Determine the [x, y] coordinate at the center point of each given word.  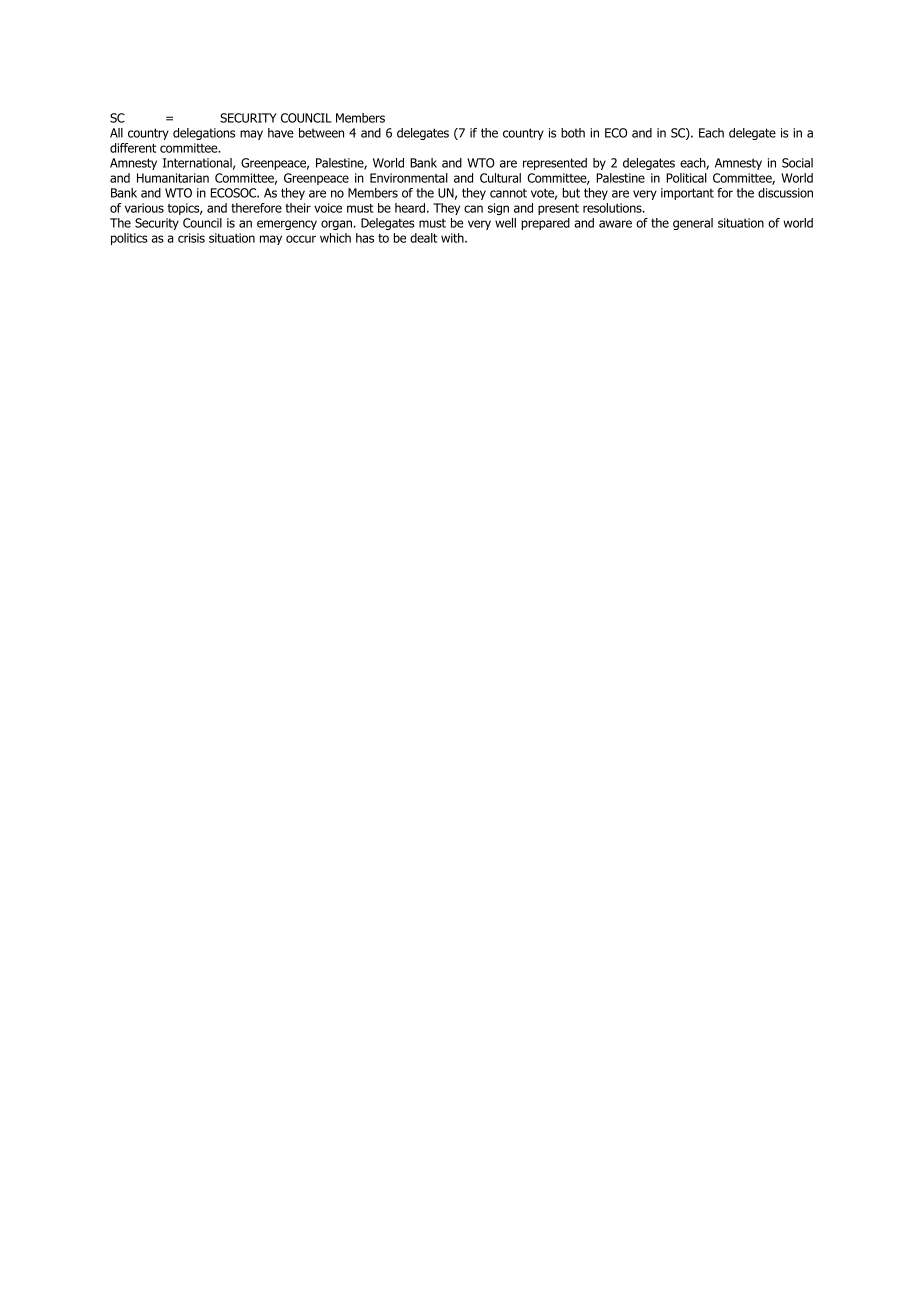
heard [410, 208]
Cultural [500, 178]
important [687, 194]
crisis [191, 238]
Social [797, 163]
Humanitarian [173, 178]
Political [686, 178]
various [144, 208]
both [573, 133]
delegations [204, 134]
